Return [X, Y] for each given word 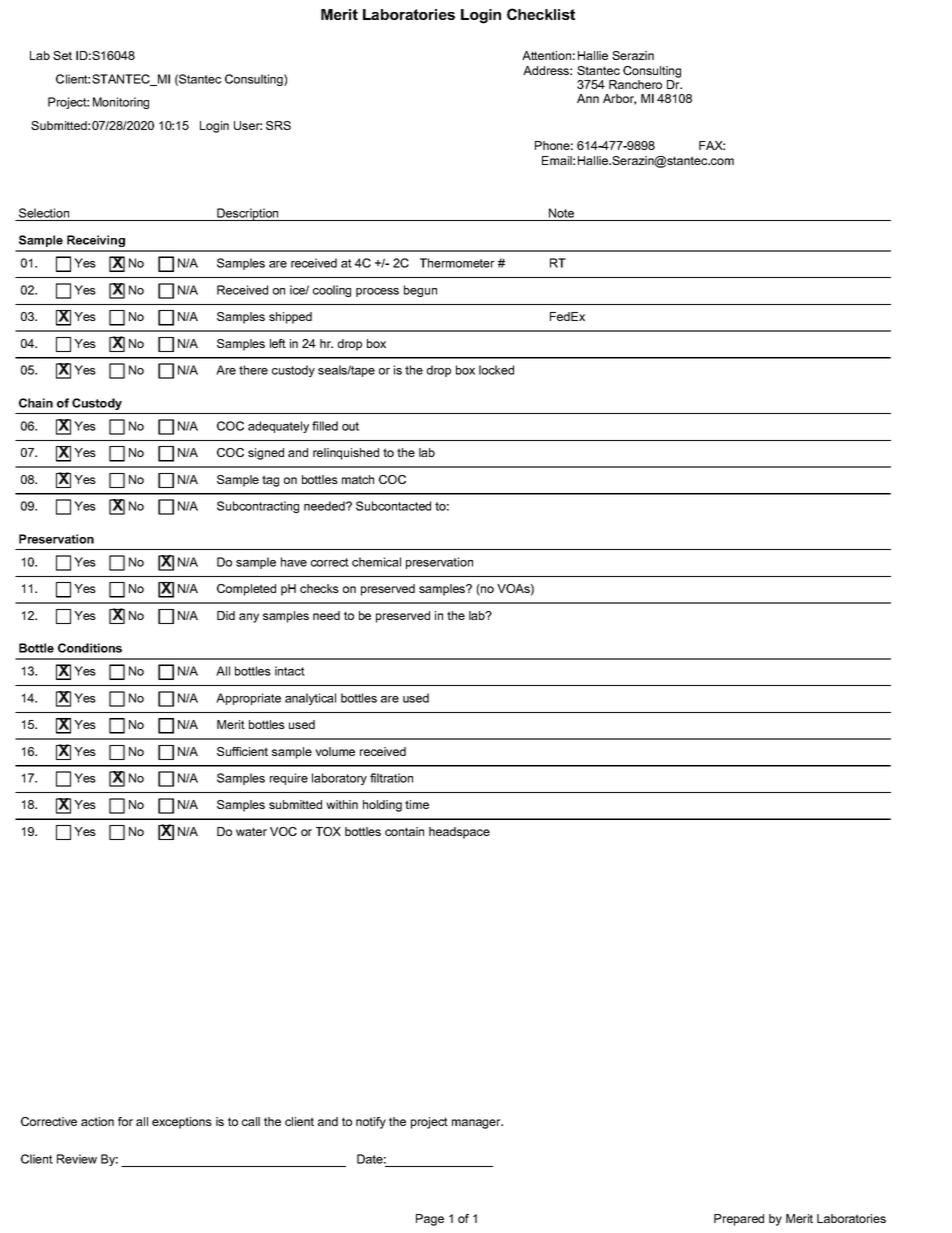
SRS [278, 125]
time [417, 804]
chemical [376, 562]
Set [62, 55]
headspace [459, 833]
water [251, 831]
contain [404, 831]
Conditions [90, 648]
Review [77, 1159]
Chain [36, 403]
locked [496, 370]
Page [430, 1220]
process [377, 292]
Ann [588, 98]
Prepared [739, 1220]
